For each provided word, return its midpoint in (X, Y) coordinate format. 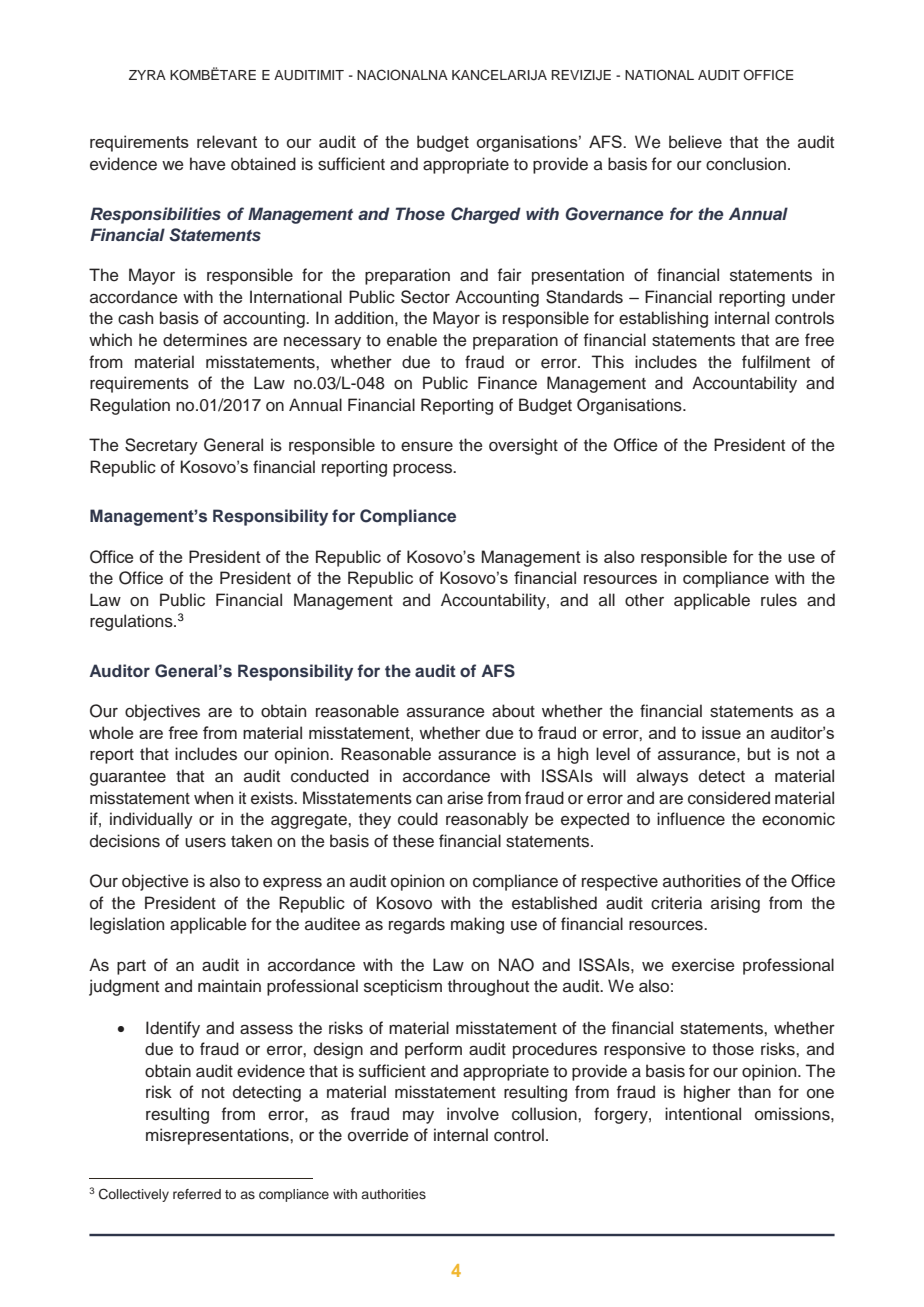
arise (465, 798)
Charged (486, 215)
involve (473, 1114)
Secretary (161, 446)
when (213, 798)
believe (695, 142)
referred (197, 1194)
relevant (227, 141)
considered (729, 798)
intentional (703, 1114)
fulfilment (776, 362)
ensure (427, 447)
